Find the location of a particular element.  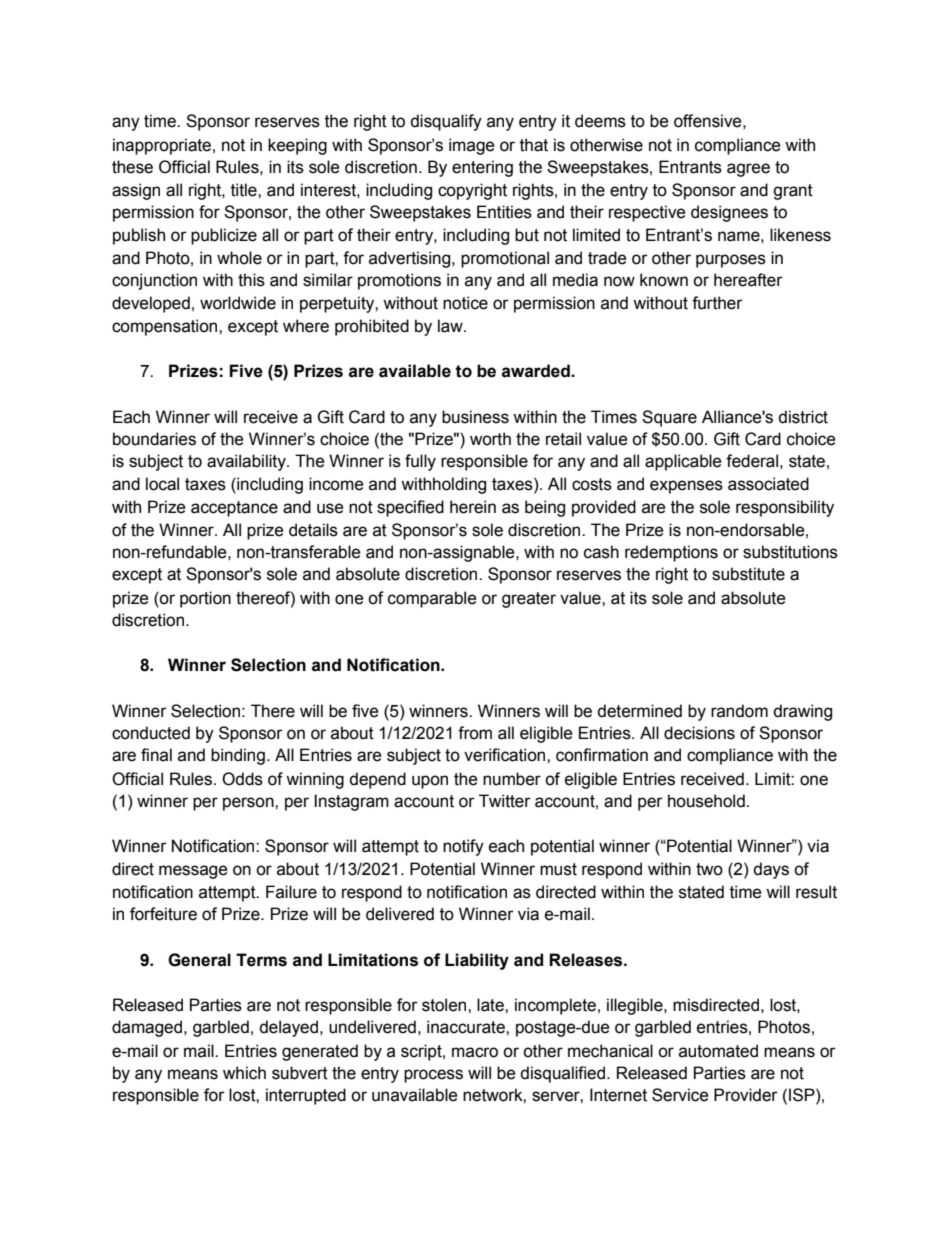

verification is located at coordinates (506, 755).
